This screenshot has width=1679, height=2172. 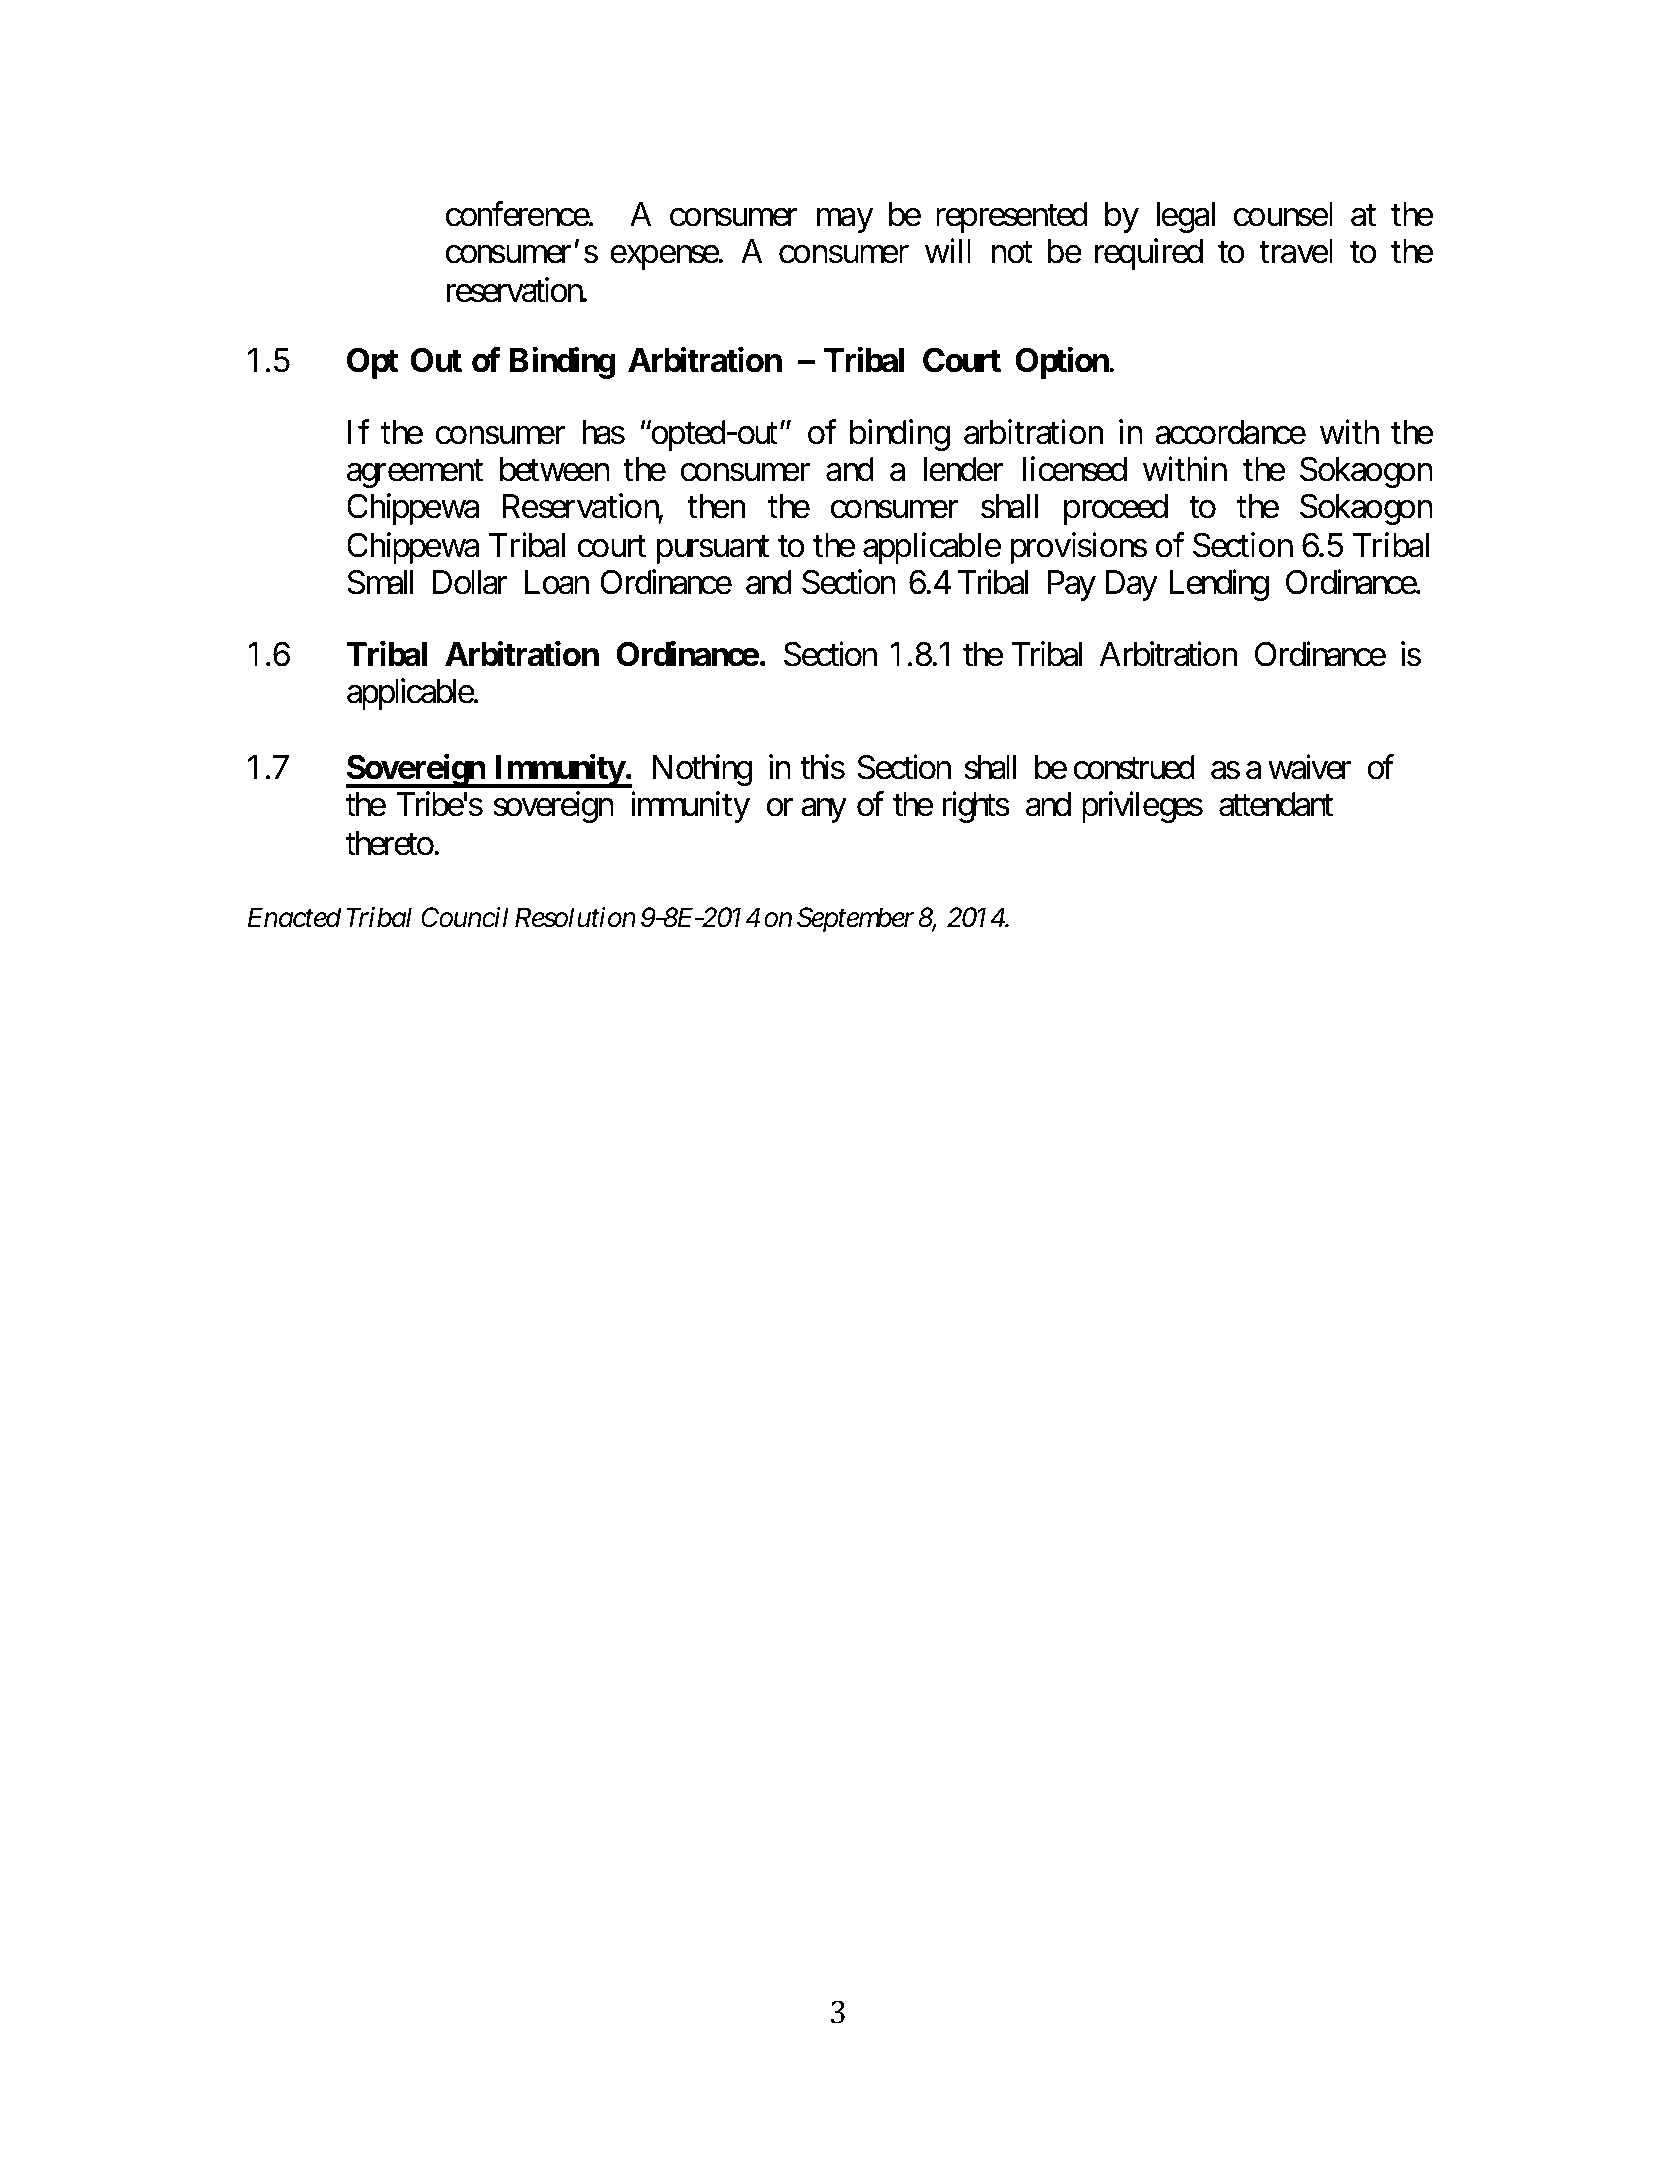 What do you see at coordinates (465, 917) in the screenshot?
I see `Council` at bounding box center [465, 917].
